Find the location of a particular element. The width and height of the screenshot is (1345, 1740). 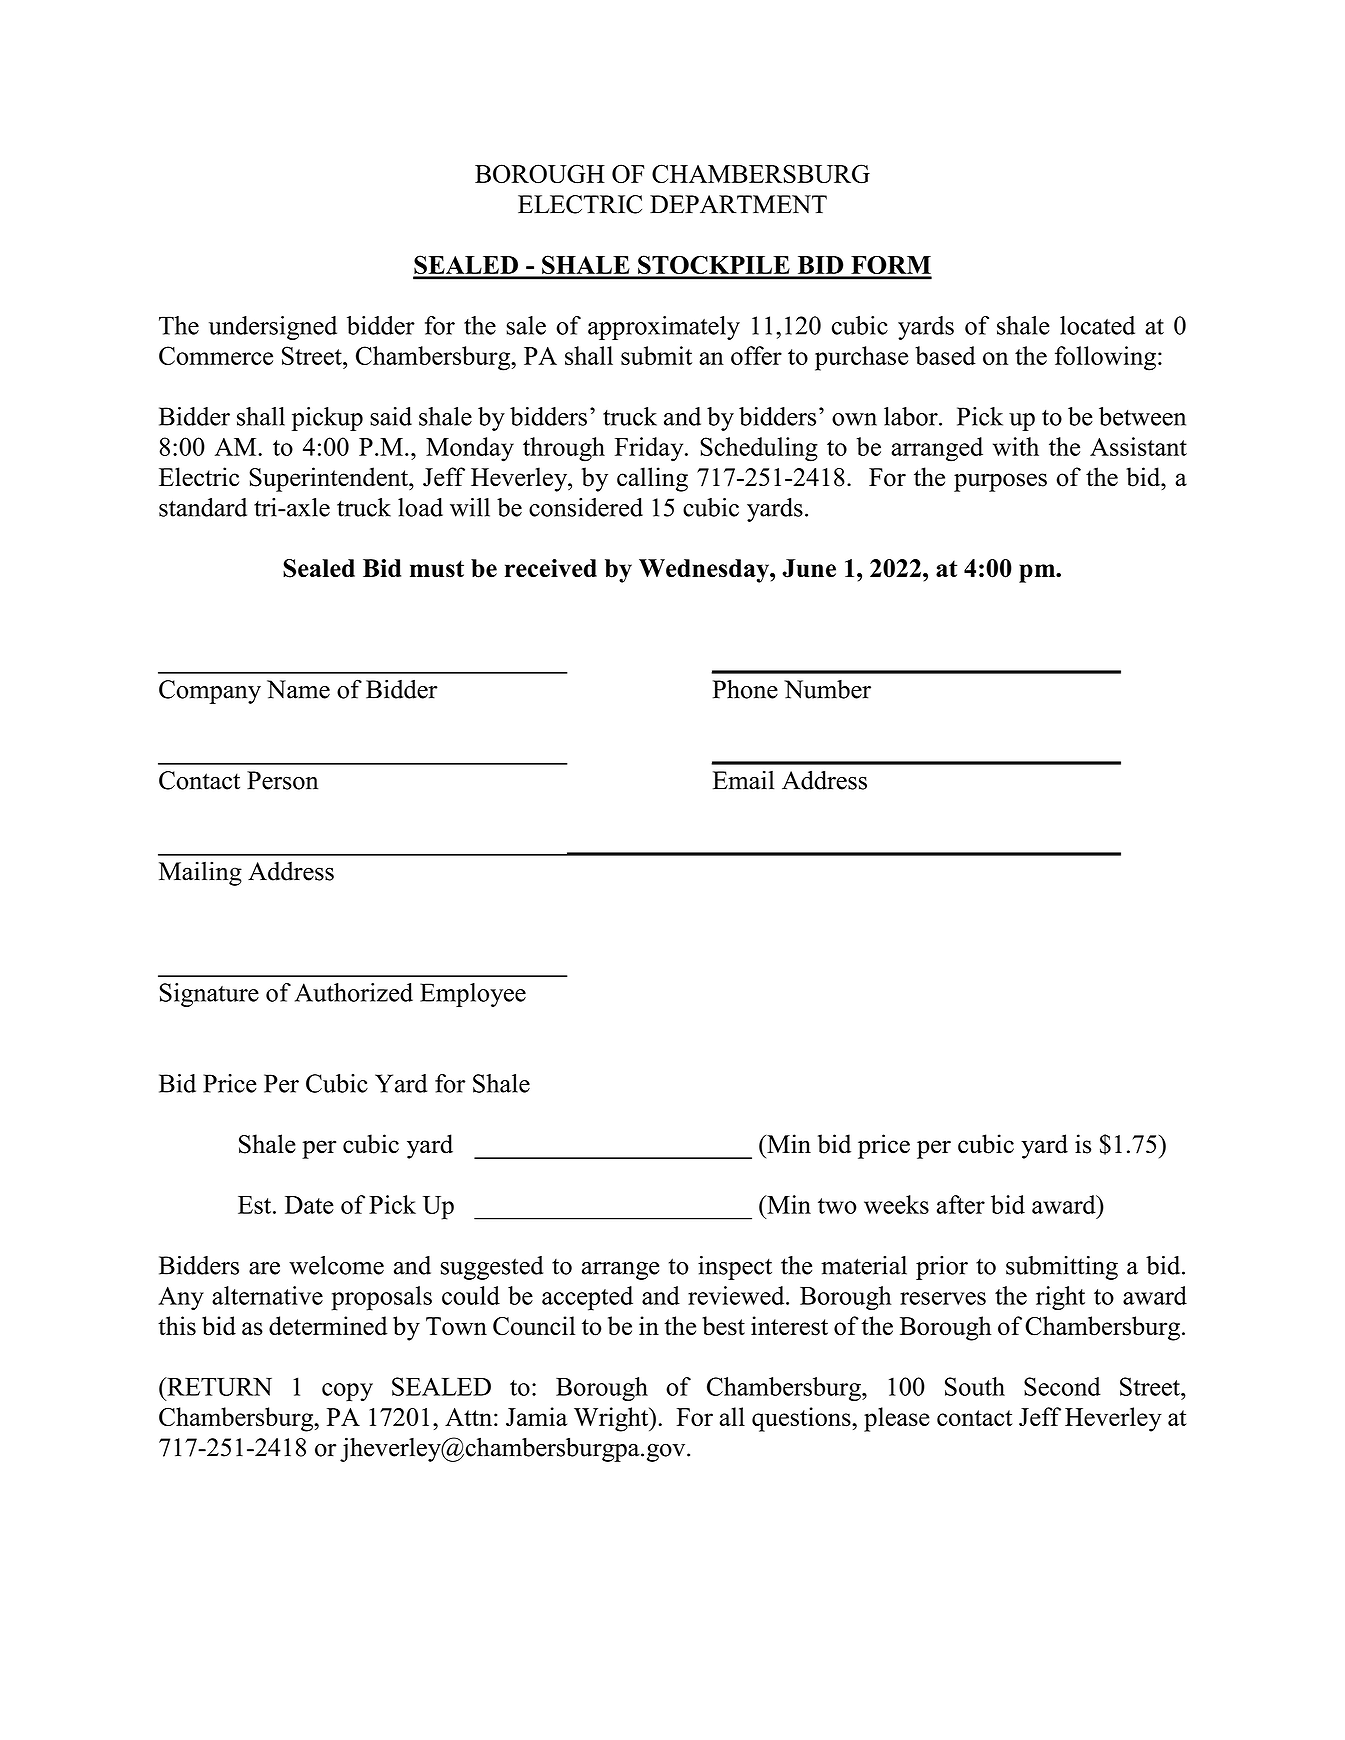

copy is located at coordinates (347, 1392).
